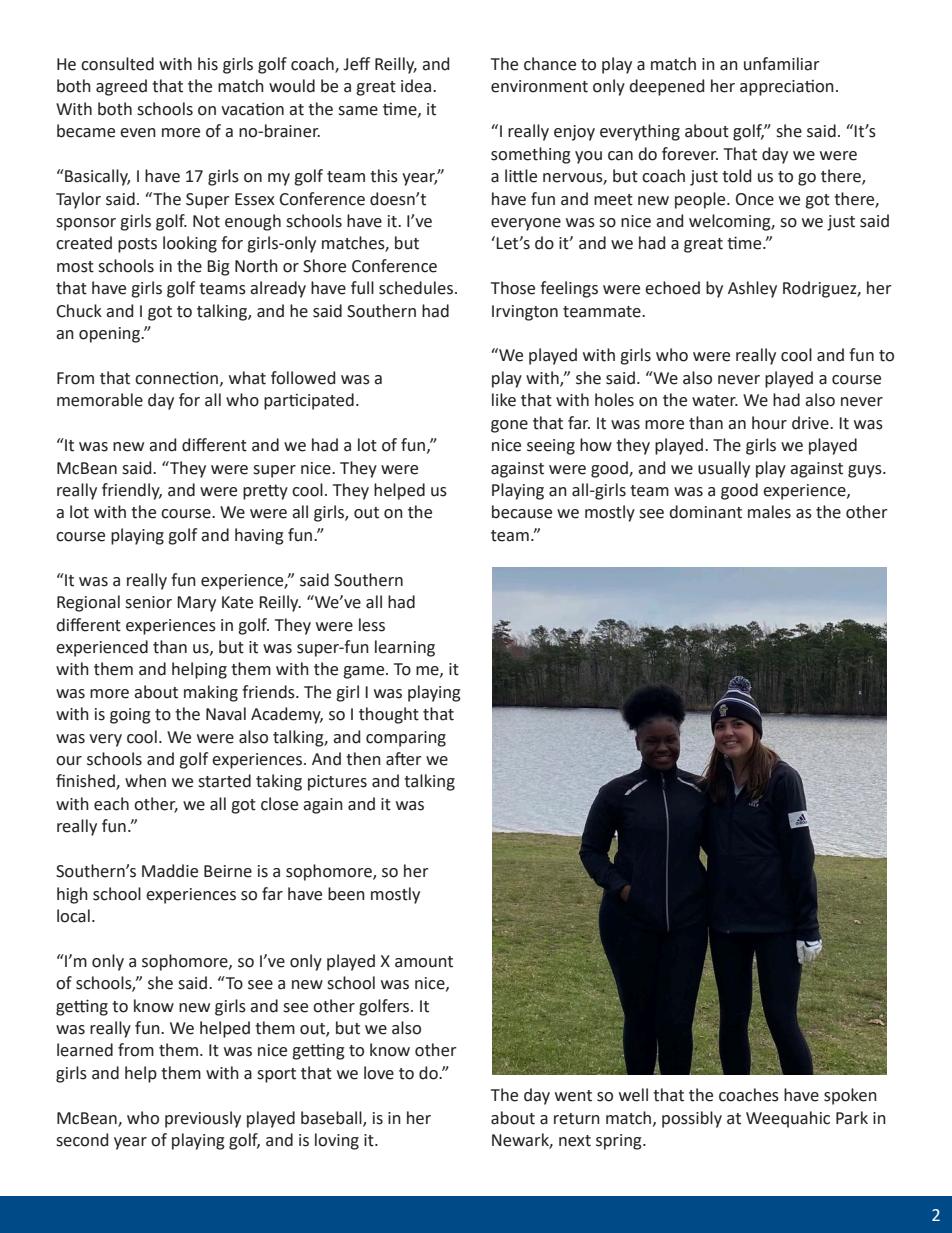 The width and height of the page is (952, 1233). Describe the element at coordinates (787, 88) in the page. I see `appreciation` at that location.
